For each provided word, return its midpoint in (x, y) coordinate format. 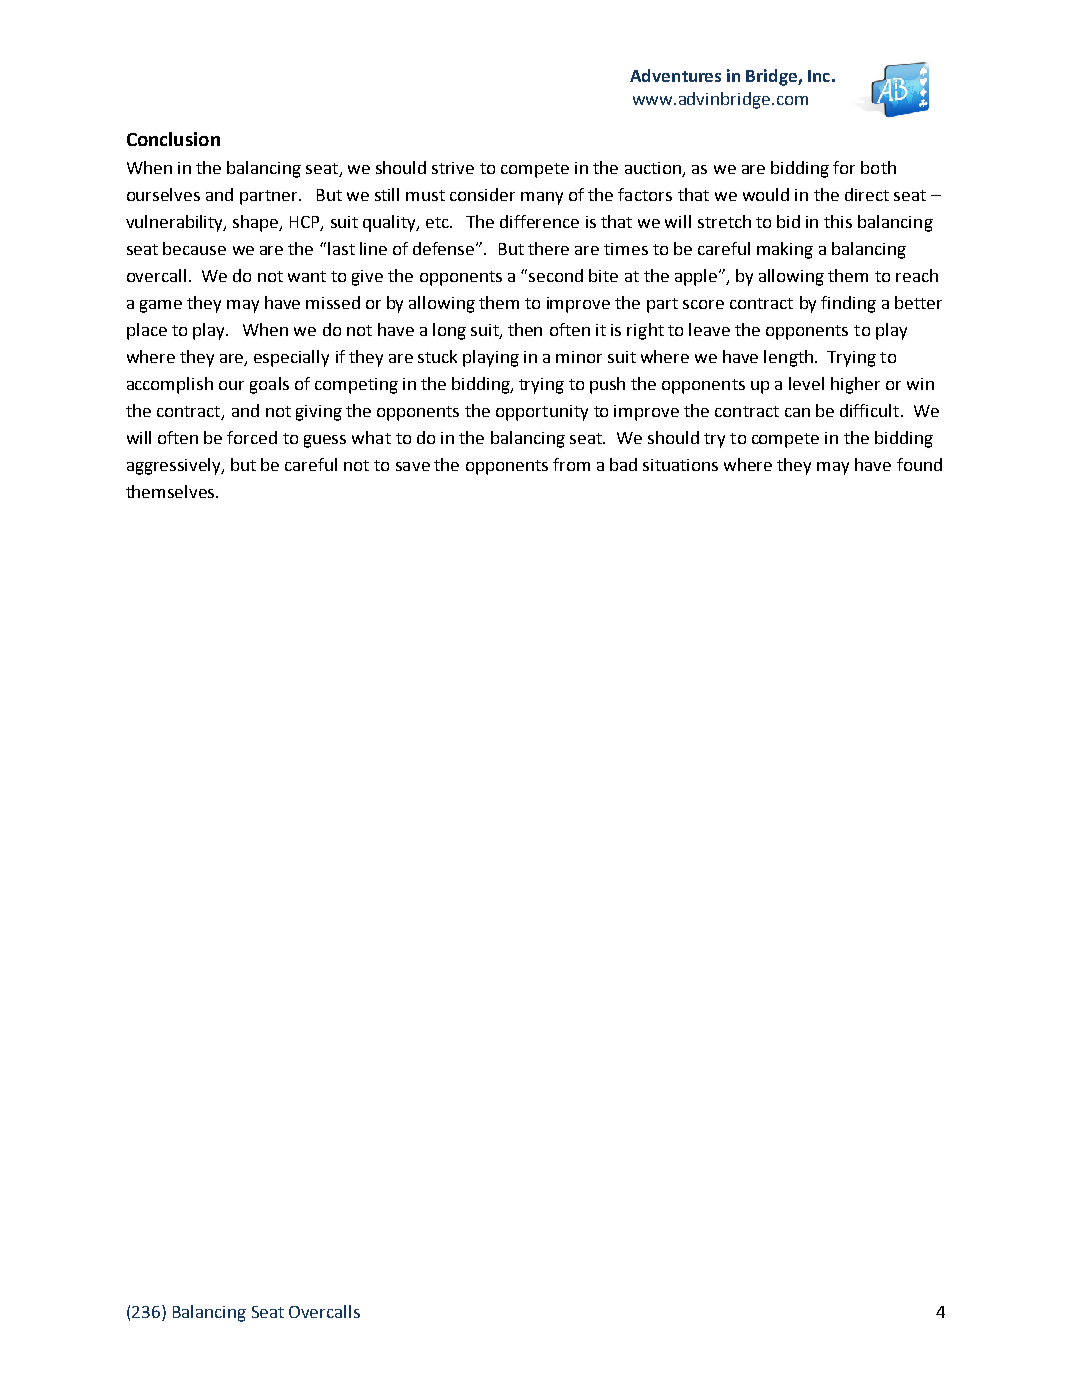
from (571, 464)
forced (252, 437)
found (919, 464)
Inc (819, 76)
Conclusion (173, 139)
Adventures (675, 75)
